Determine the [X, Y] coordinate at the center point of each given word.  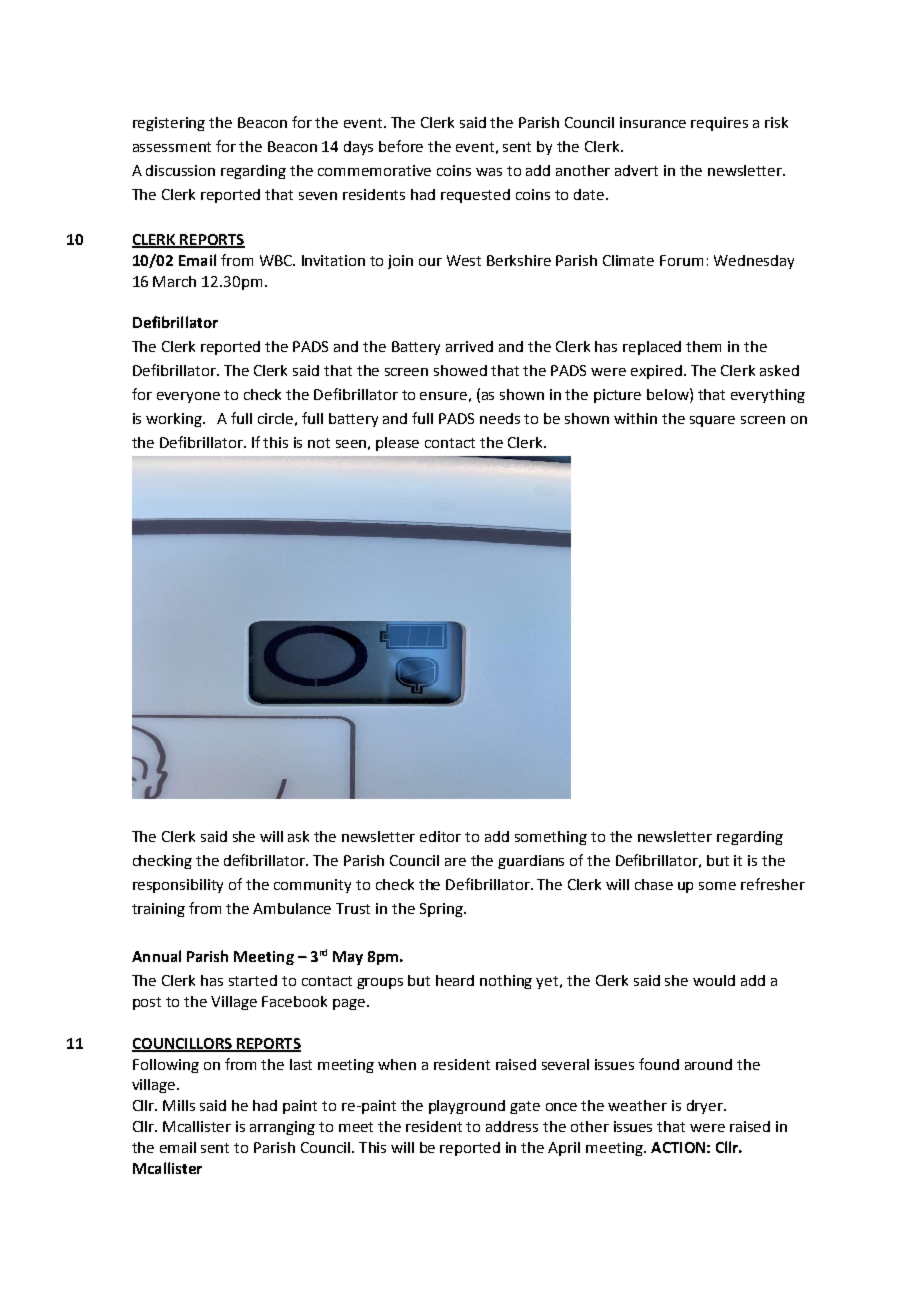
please [397, 444]
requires [719, 124]
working [175, 420]
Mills [179, 1105]
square [712, 421]
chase [654, 884]
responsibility [178, 886]
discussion [180, 170]
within [635, 418]
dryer [706, 1107]
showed [460, 370]
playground [467, 1107]
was [489, 172]
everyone [188, 397]
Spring [442, 910]
